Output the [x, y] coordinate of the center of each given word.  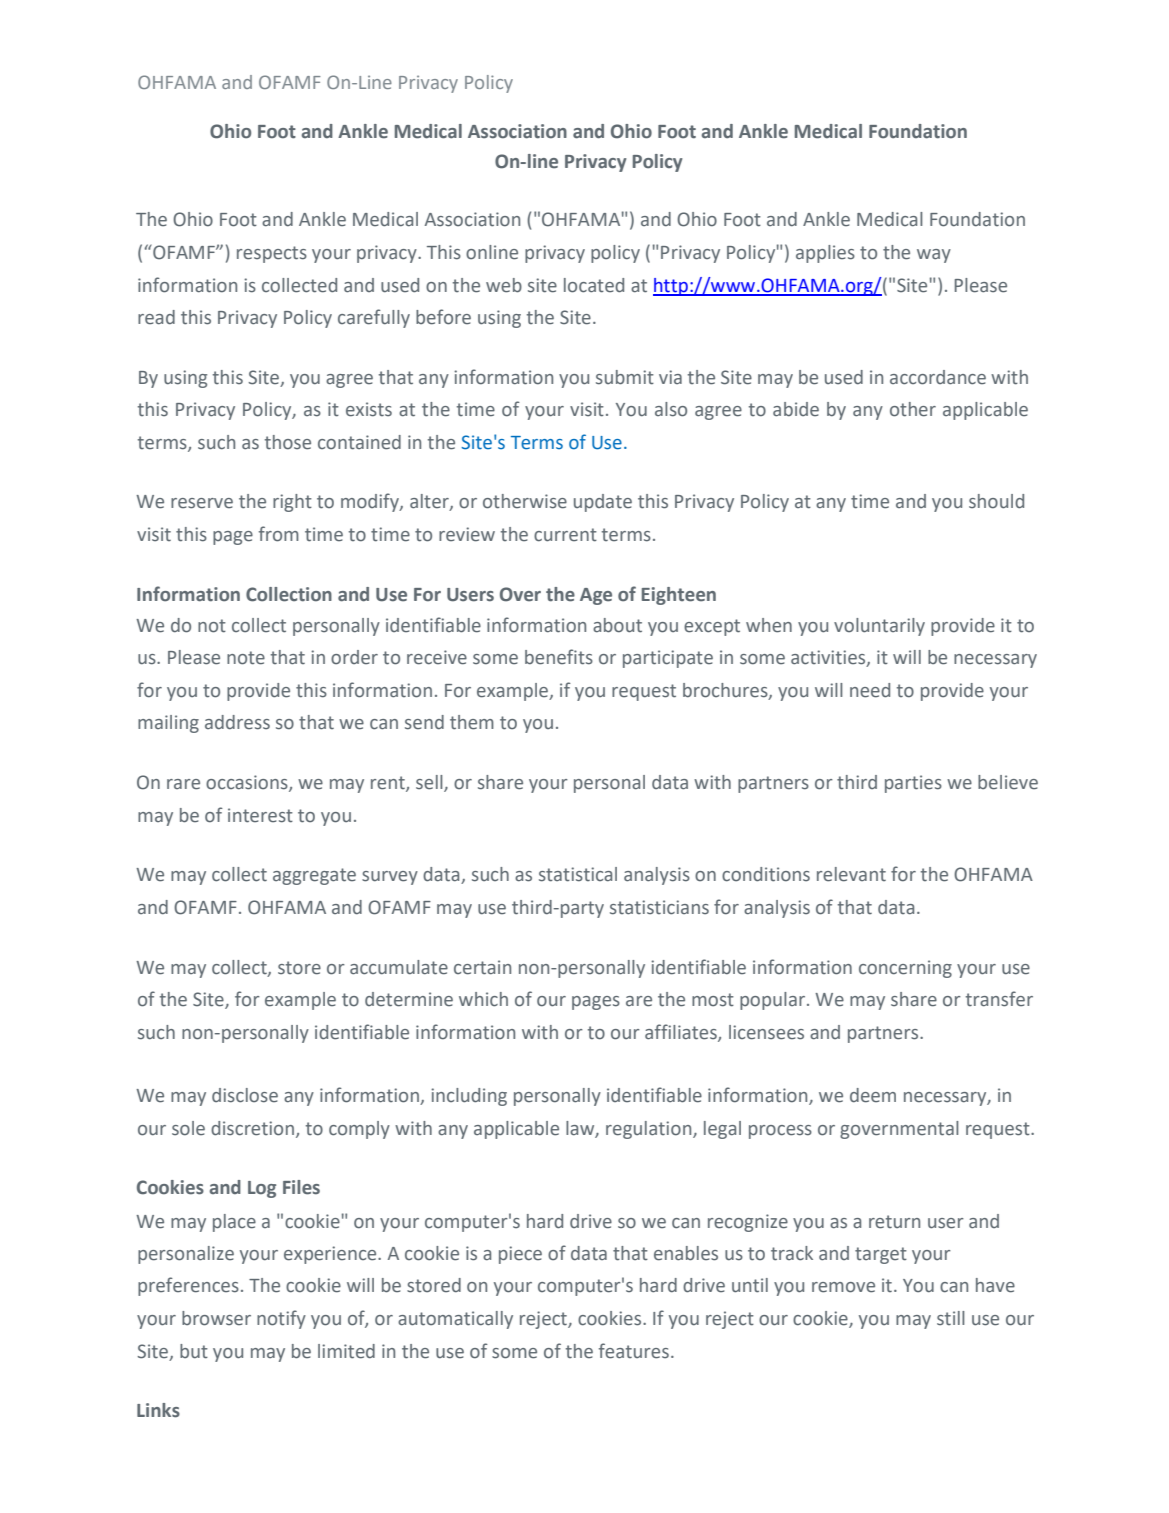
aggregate [314, 876]
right [292, 503]
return [894, 1222]
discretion [252, 1128]
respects [272, 254]
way [934, 256]
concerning [905, 969]
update [603, 503]
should [996, 501]
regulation [650, 1130]
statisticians [659, 907]
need [870, 690]
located [594, 285]
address [237, 722]
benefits [559, 657]
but [194, 1351]
